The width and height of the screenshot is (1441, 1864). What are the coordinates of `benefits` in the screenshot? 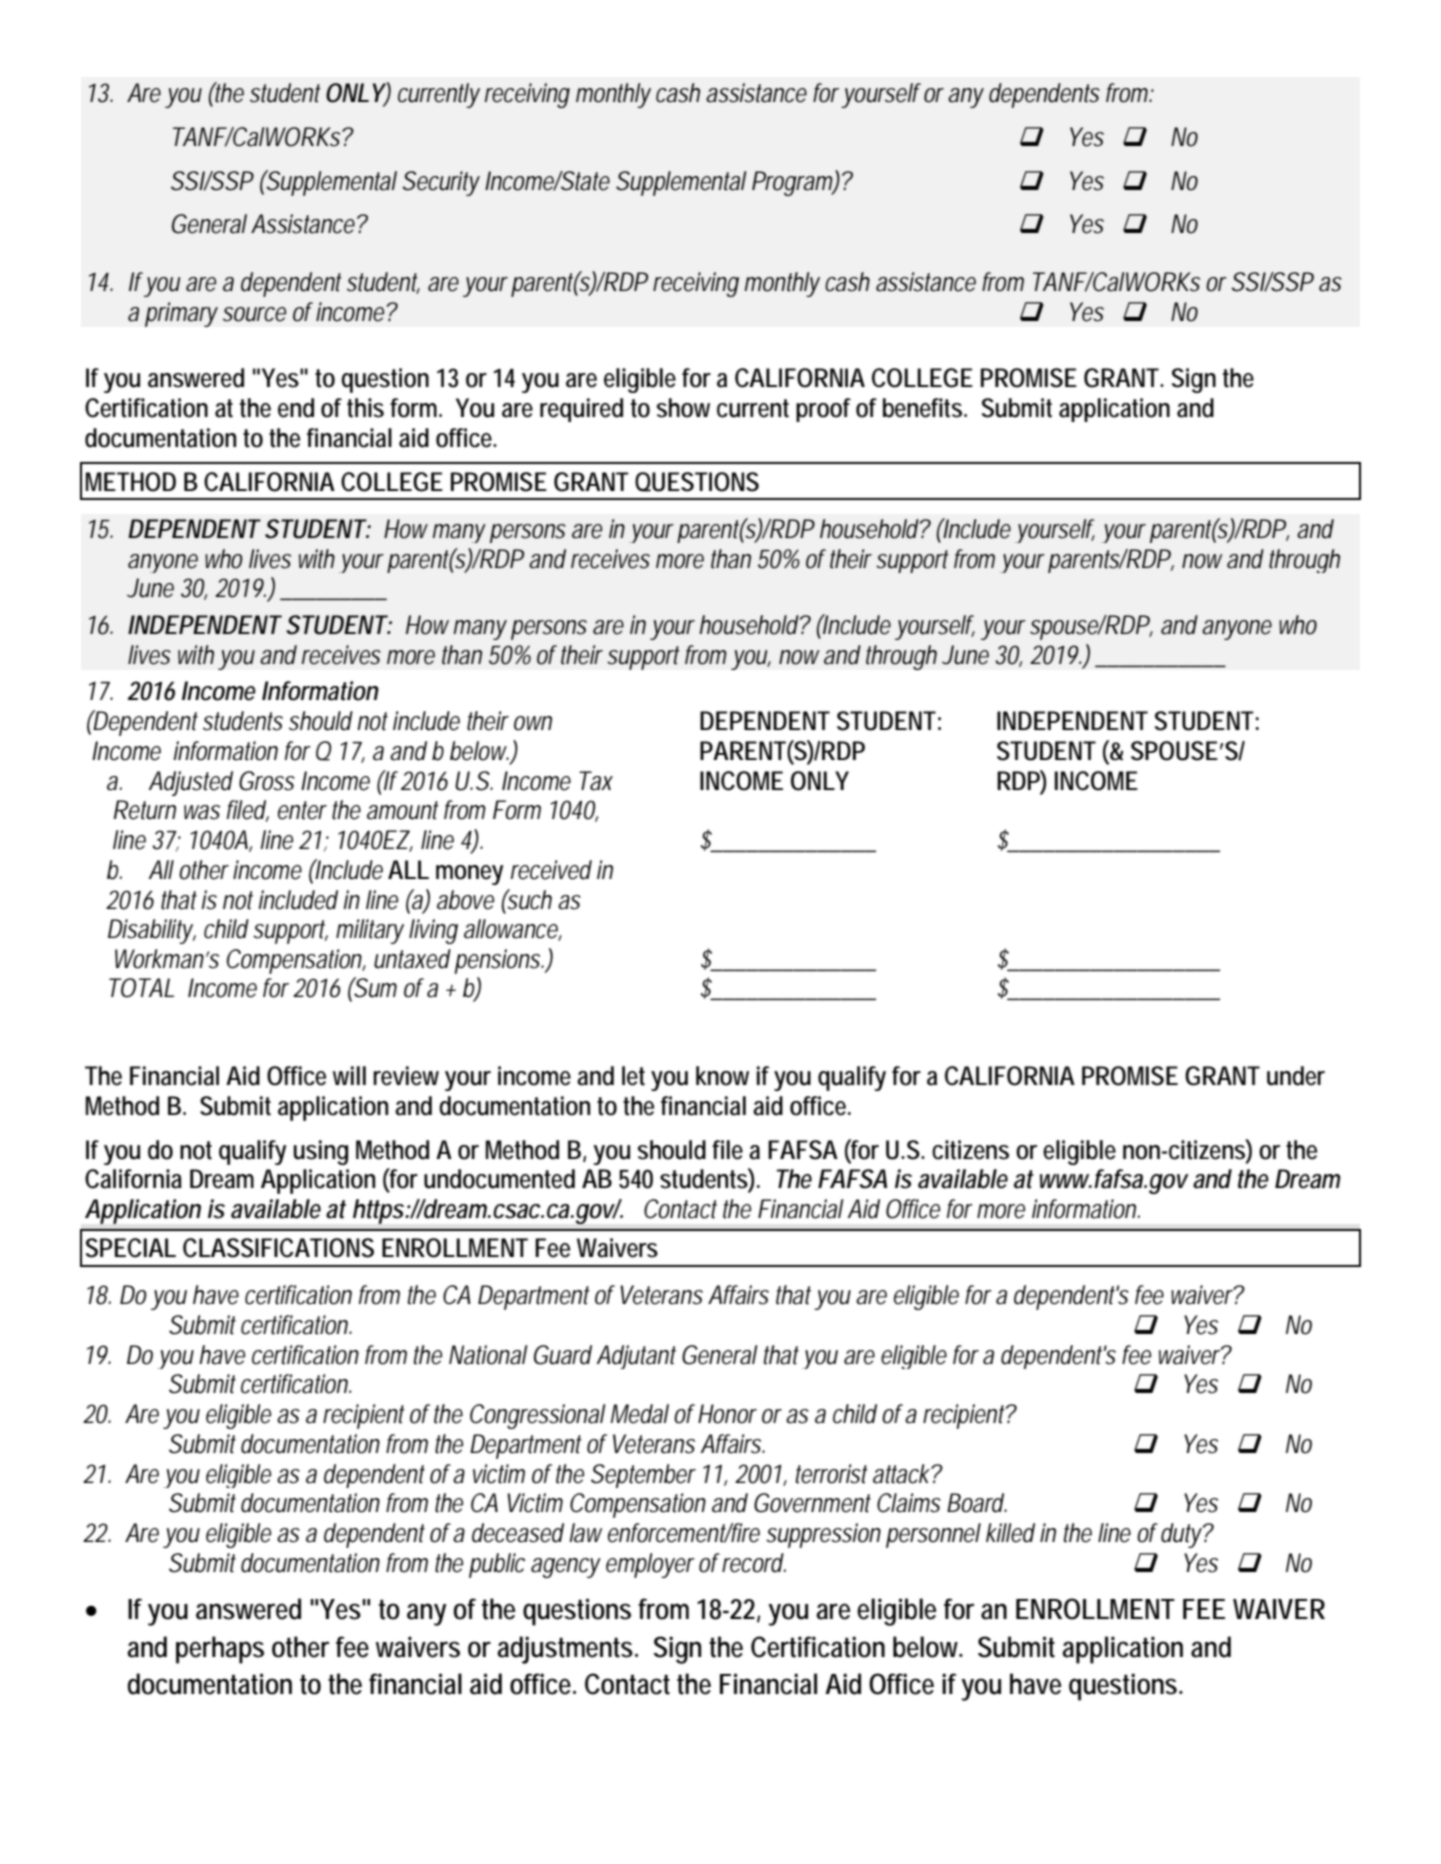 It's located at (925, 408).
